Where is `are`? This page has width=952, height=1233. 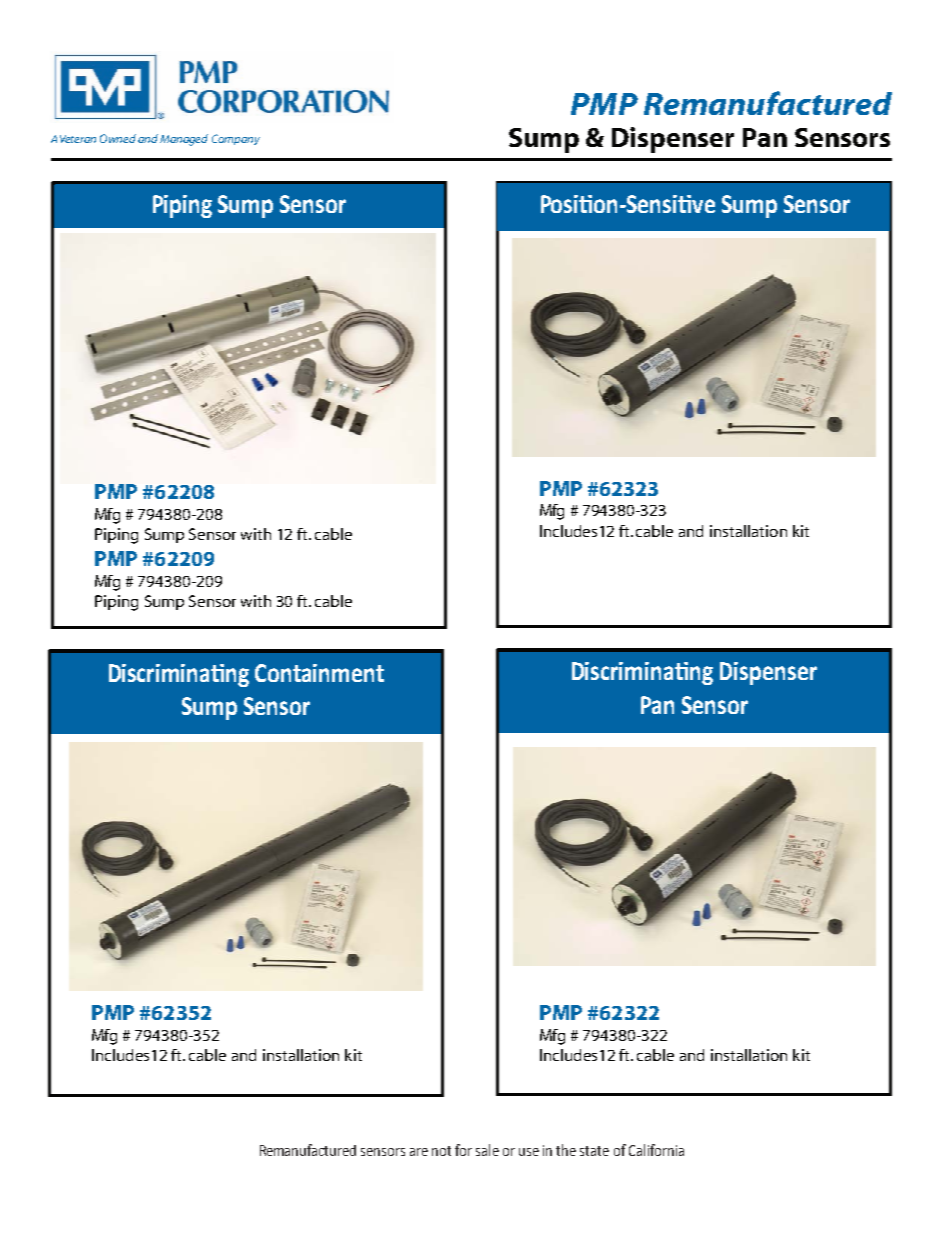
are is located at coordinates (419, 1152).
